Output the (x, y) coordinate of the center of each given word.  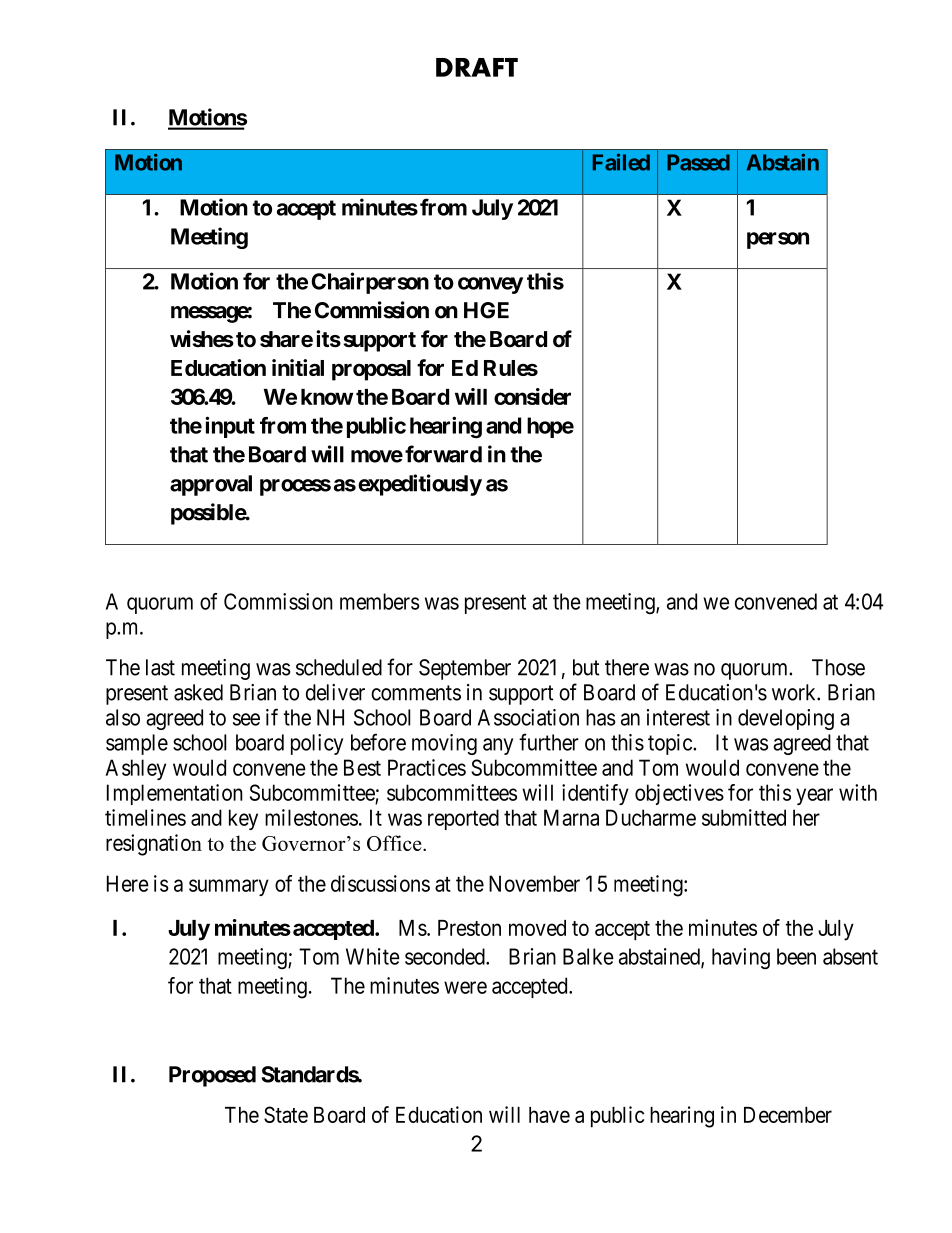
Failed (621, 162)
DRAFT (477, 67)
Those (838, 667)
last (160, 667)
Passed (698, 162)
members (380, 601)
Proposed (212, 1076)
